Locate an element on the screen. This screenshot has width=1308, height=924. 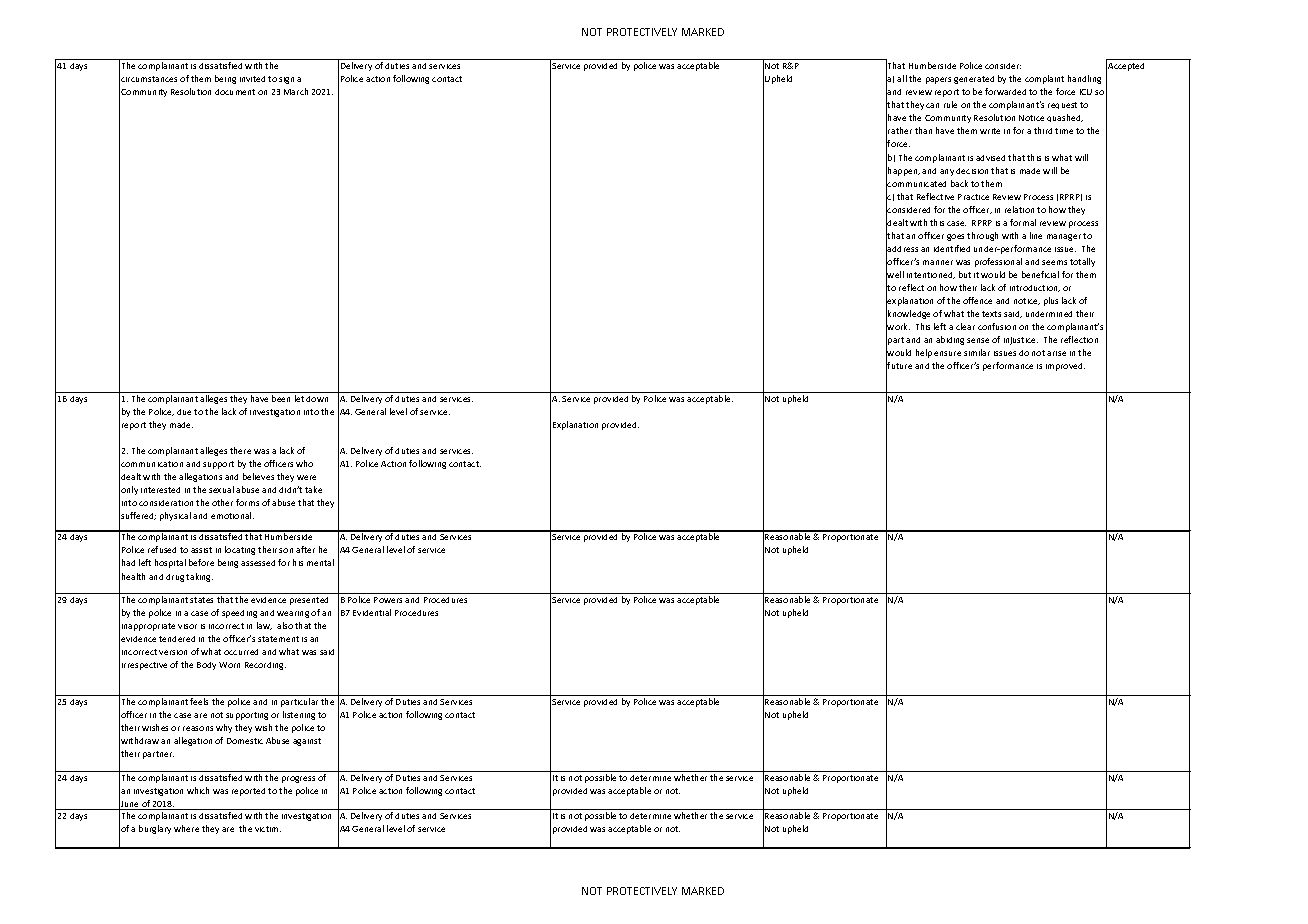
against is located at coordinates (307, 742).
